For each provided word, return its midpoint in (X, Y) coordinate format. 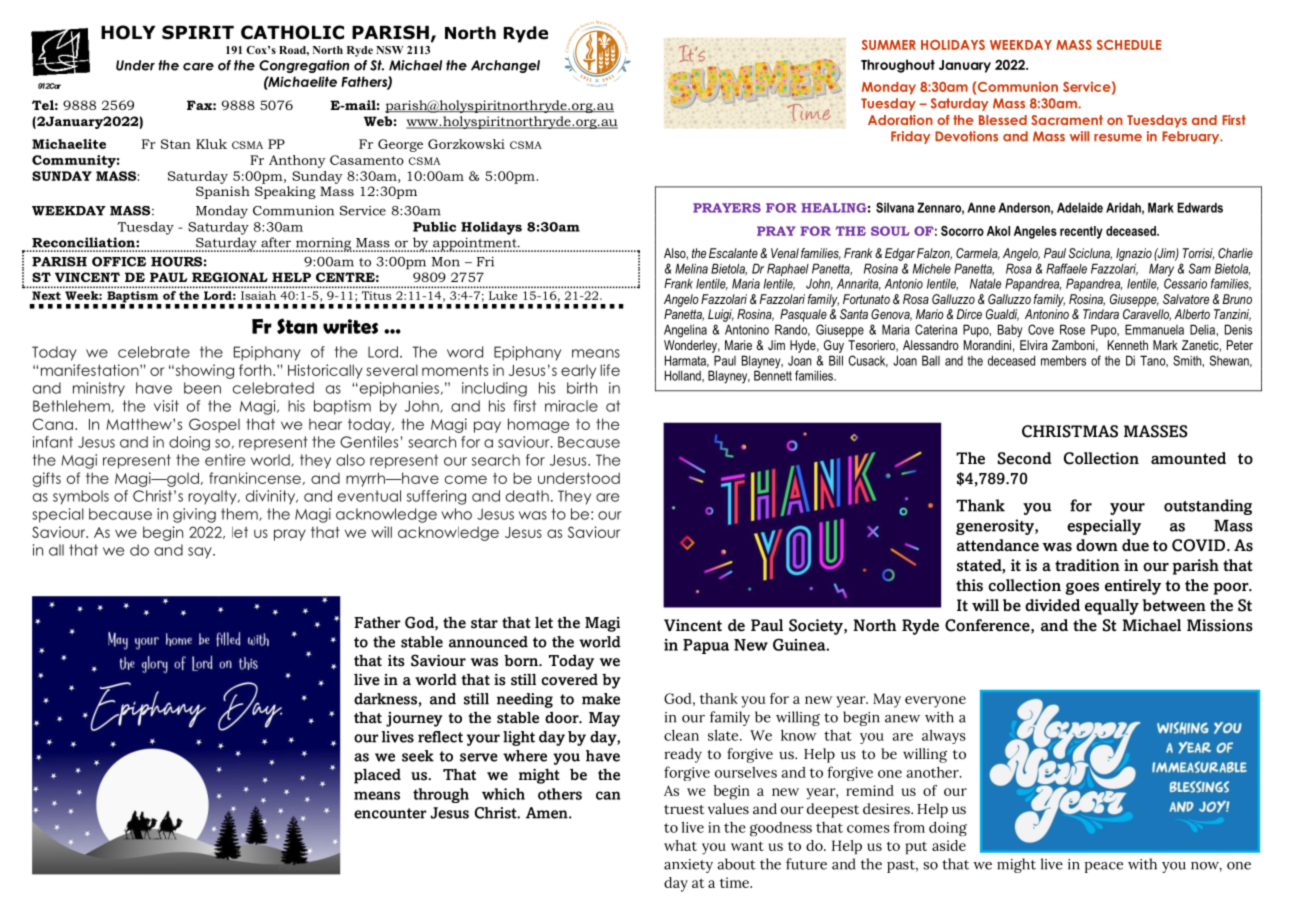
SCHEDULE (1129, 45)
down (1097, 545)
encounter (390, 813)
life (610, 370)
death (527, 496)
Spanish (223, 192)
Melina (691, 268)
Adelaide (1080, 207)
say (201, 553)
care (198, 67)
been (202, 388)
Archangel (505, 66)
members (1063, 360)
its (396, 661)
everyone (935, 702)
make (601, 699)
